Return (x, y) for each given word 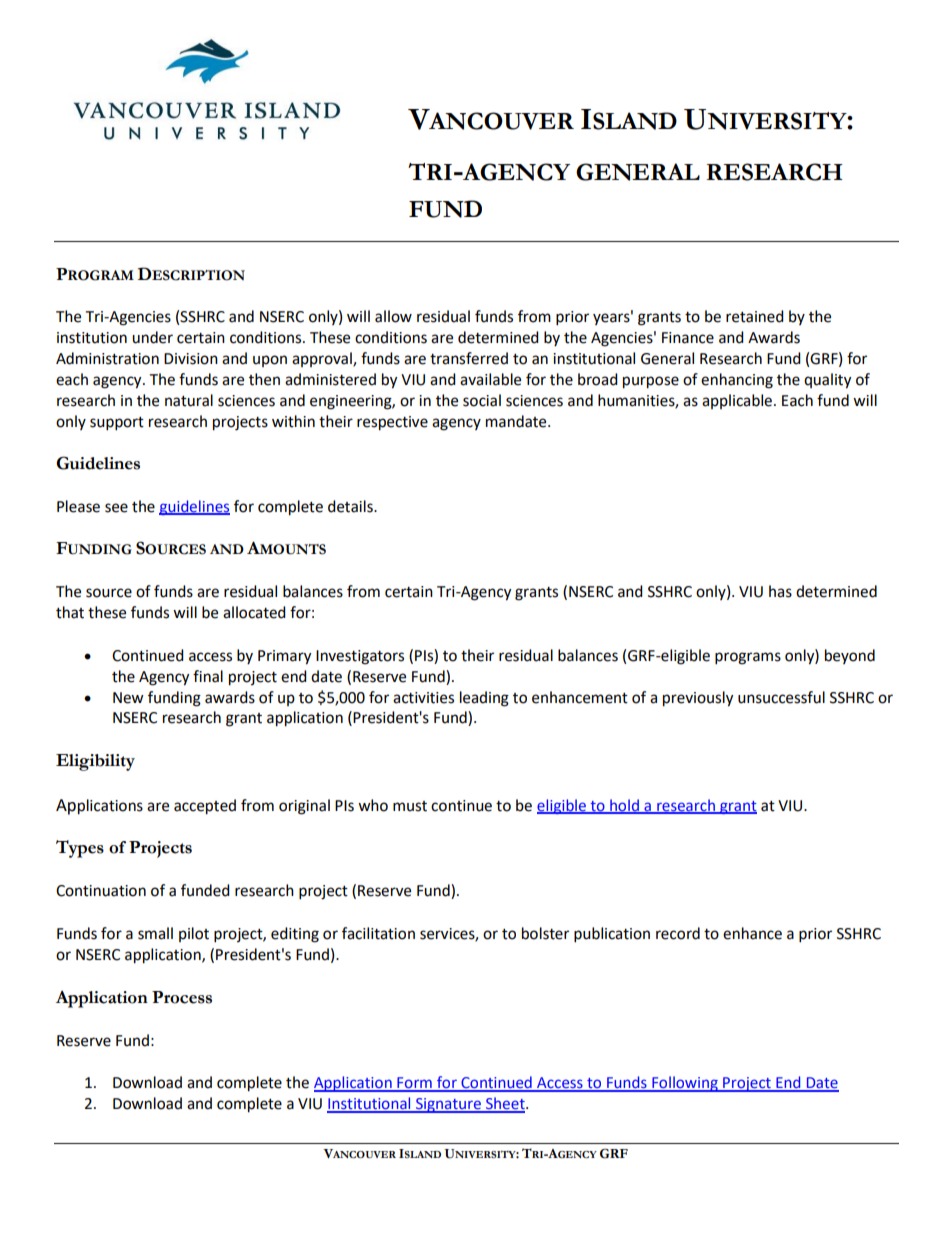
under (152, 337)
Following (685, 1084)
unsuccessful (781, 697)
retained (755, 316)
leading (484, 699)
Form (414, 1084)
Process (182, 997)
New (128, 698)
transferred (469, 358)
